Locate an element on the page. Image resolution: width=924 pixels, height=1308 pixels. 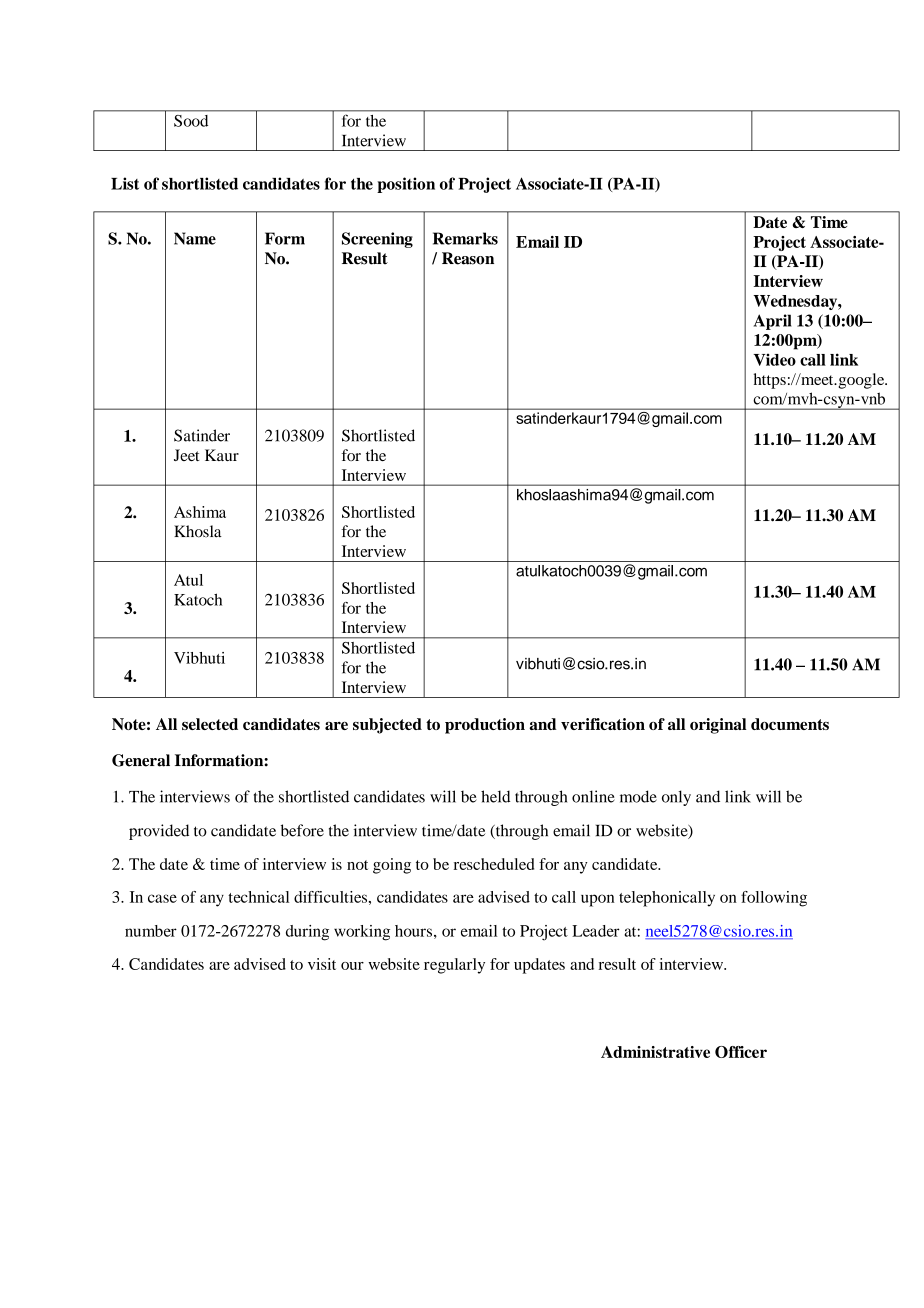
visit is located at coordinates (322, 964).
